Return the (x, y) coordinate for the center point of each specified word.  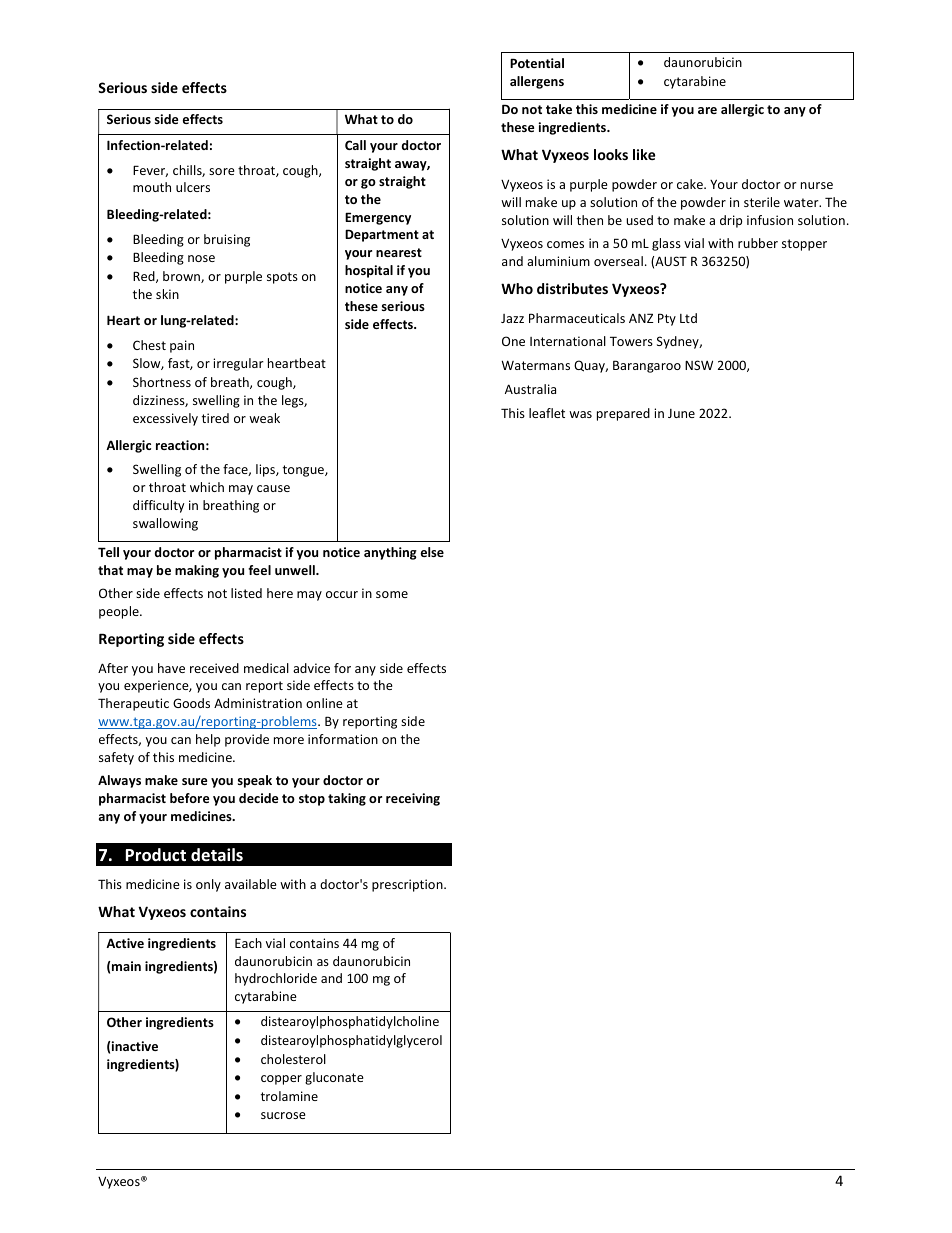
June (681, 413)
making (197, 571)
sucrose (283, 1115)
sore (222, 171)
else (432, 552)
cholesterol (293, 1059)
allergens (537, 82)
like (644, 154)
